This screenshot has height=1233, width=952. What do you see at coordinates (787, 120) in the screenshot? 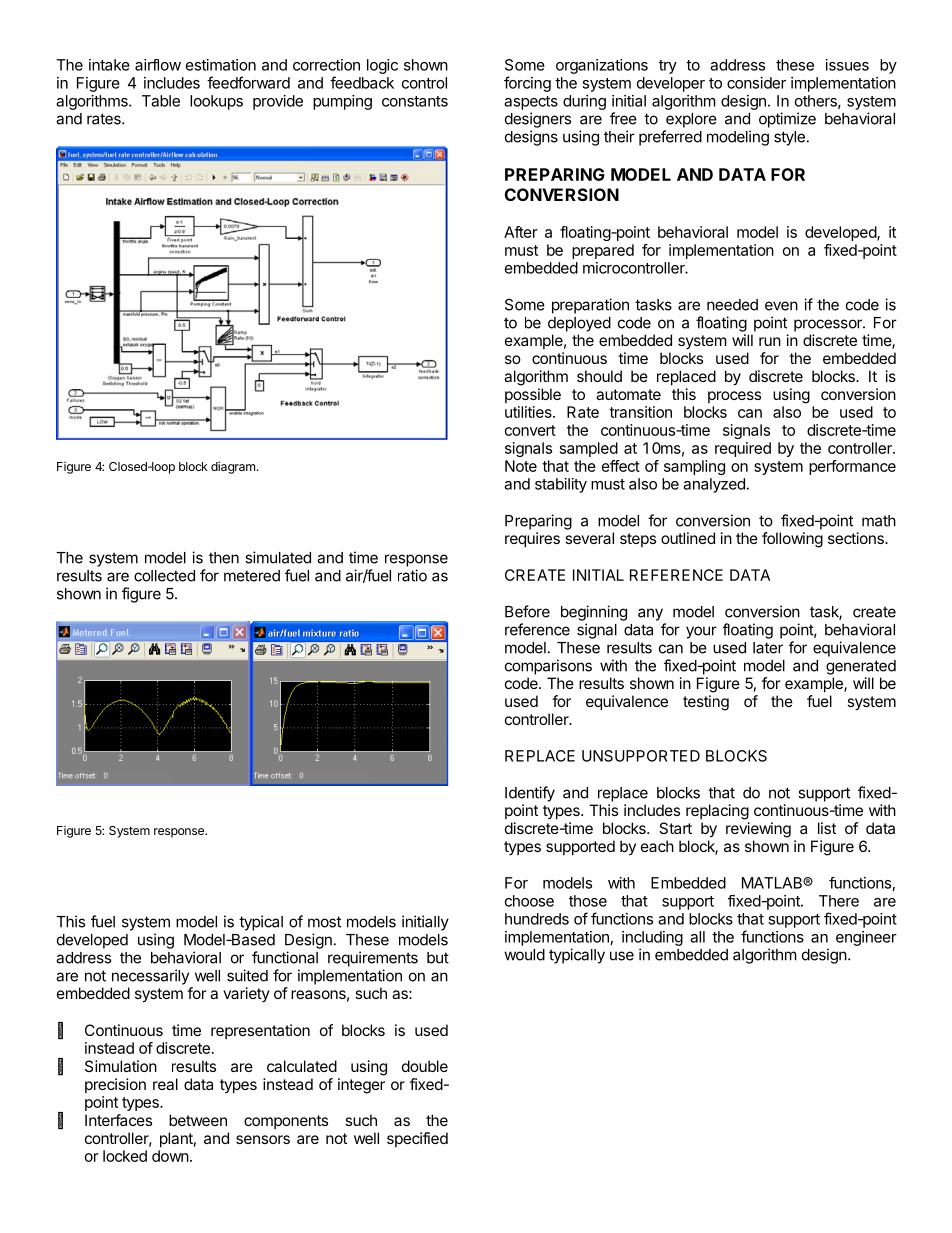
I see `optimize` at bounding box center [787, 120].
